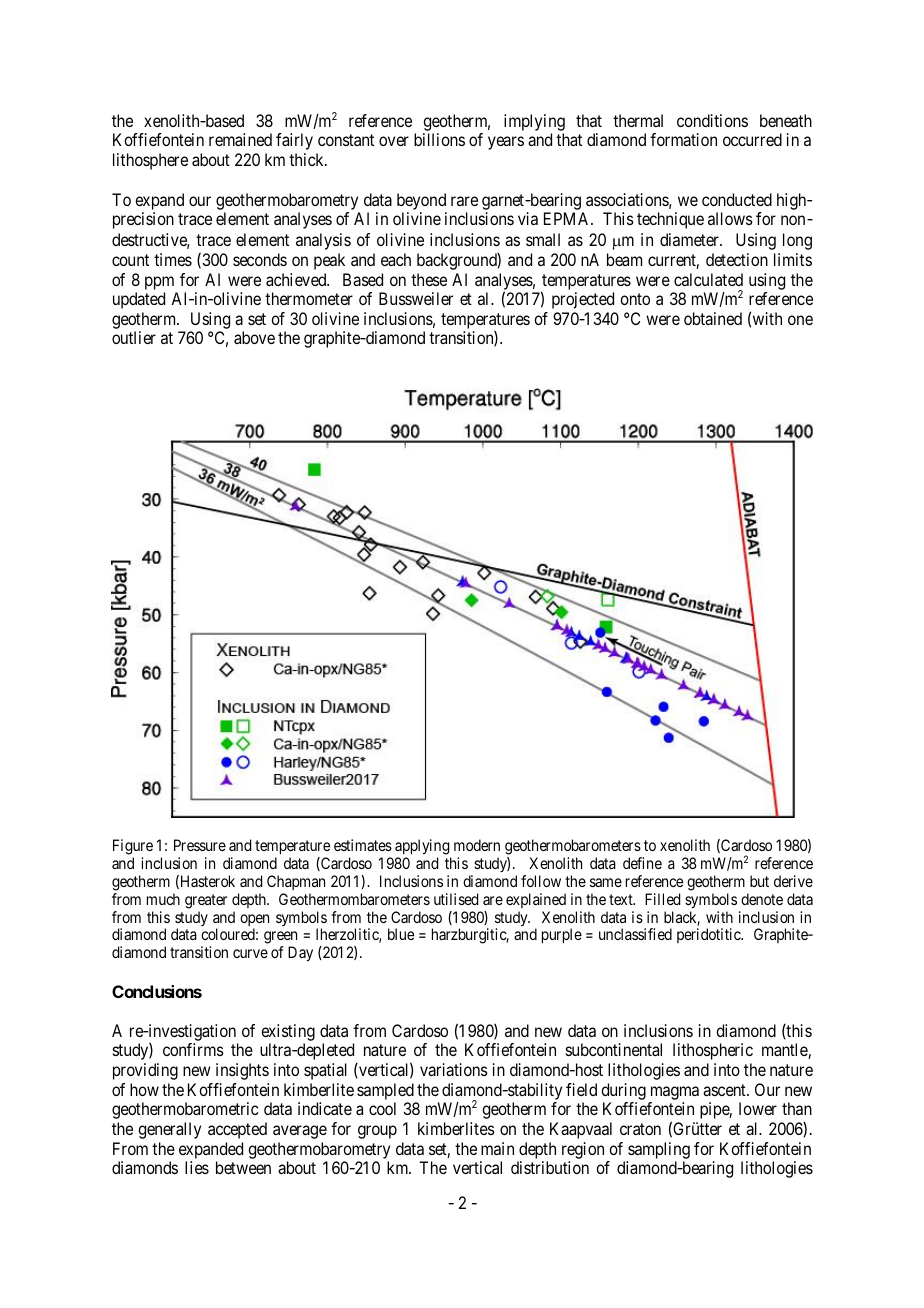  What do you see at coordinates (439, 139) in the screenshot?
I see `billions` at bounding box center [439, 139].
